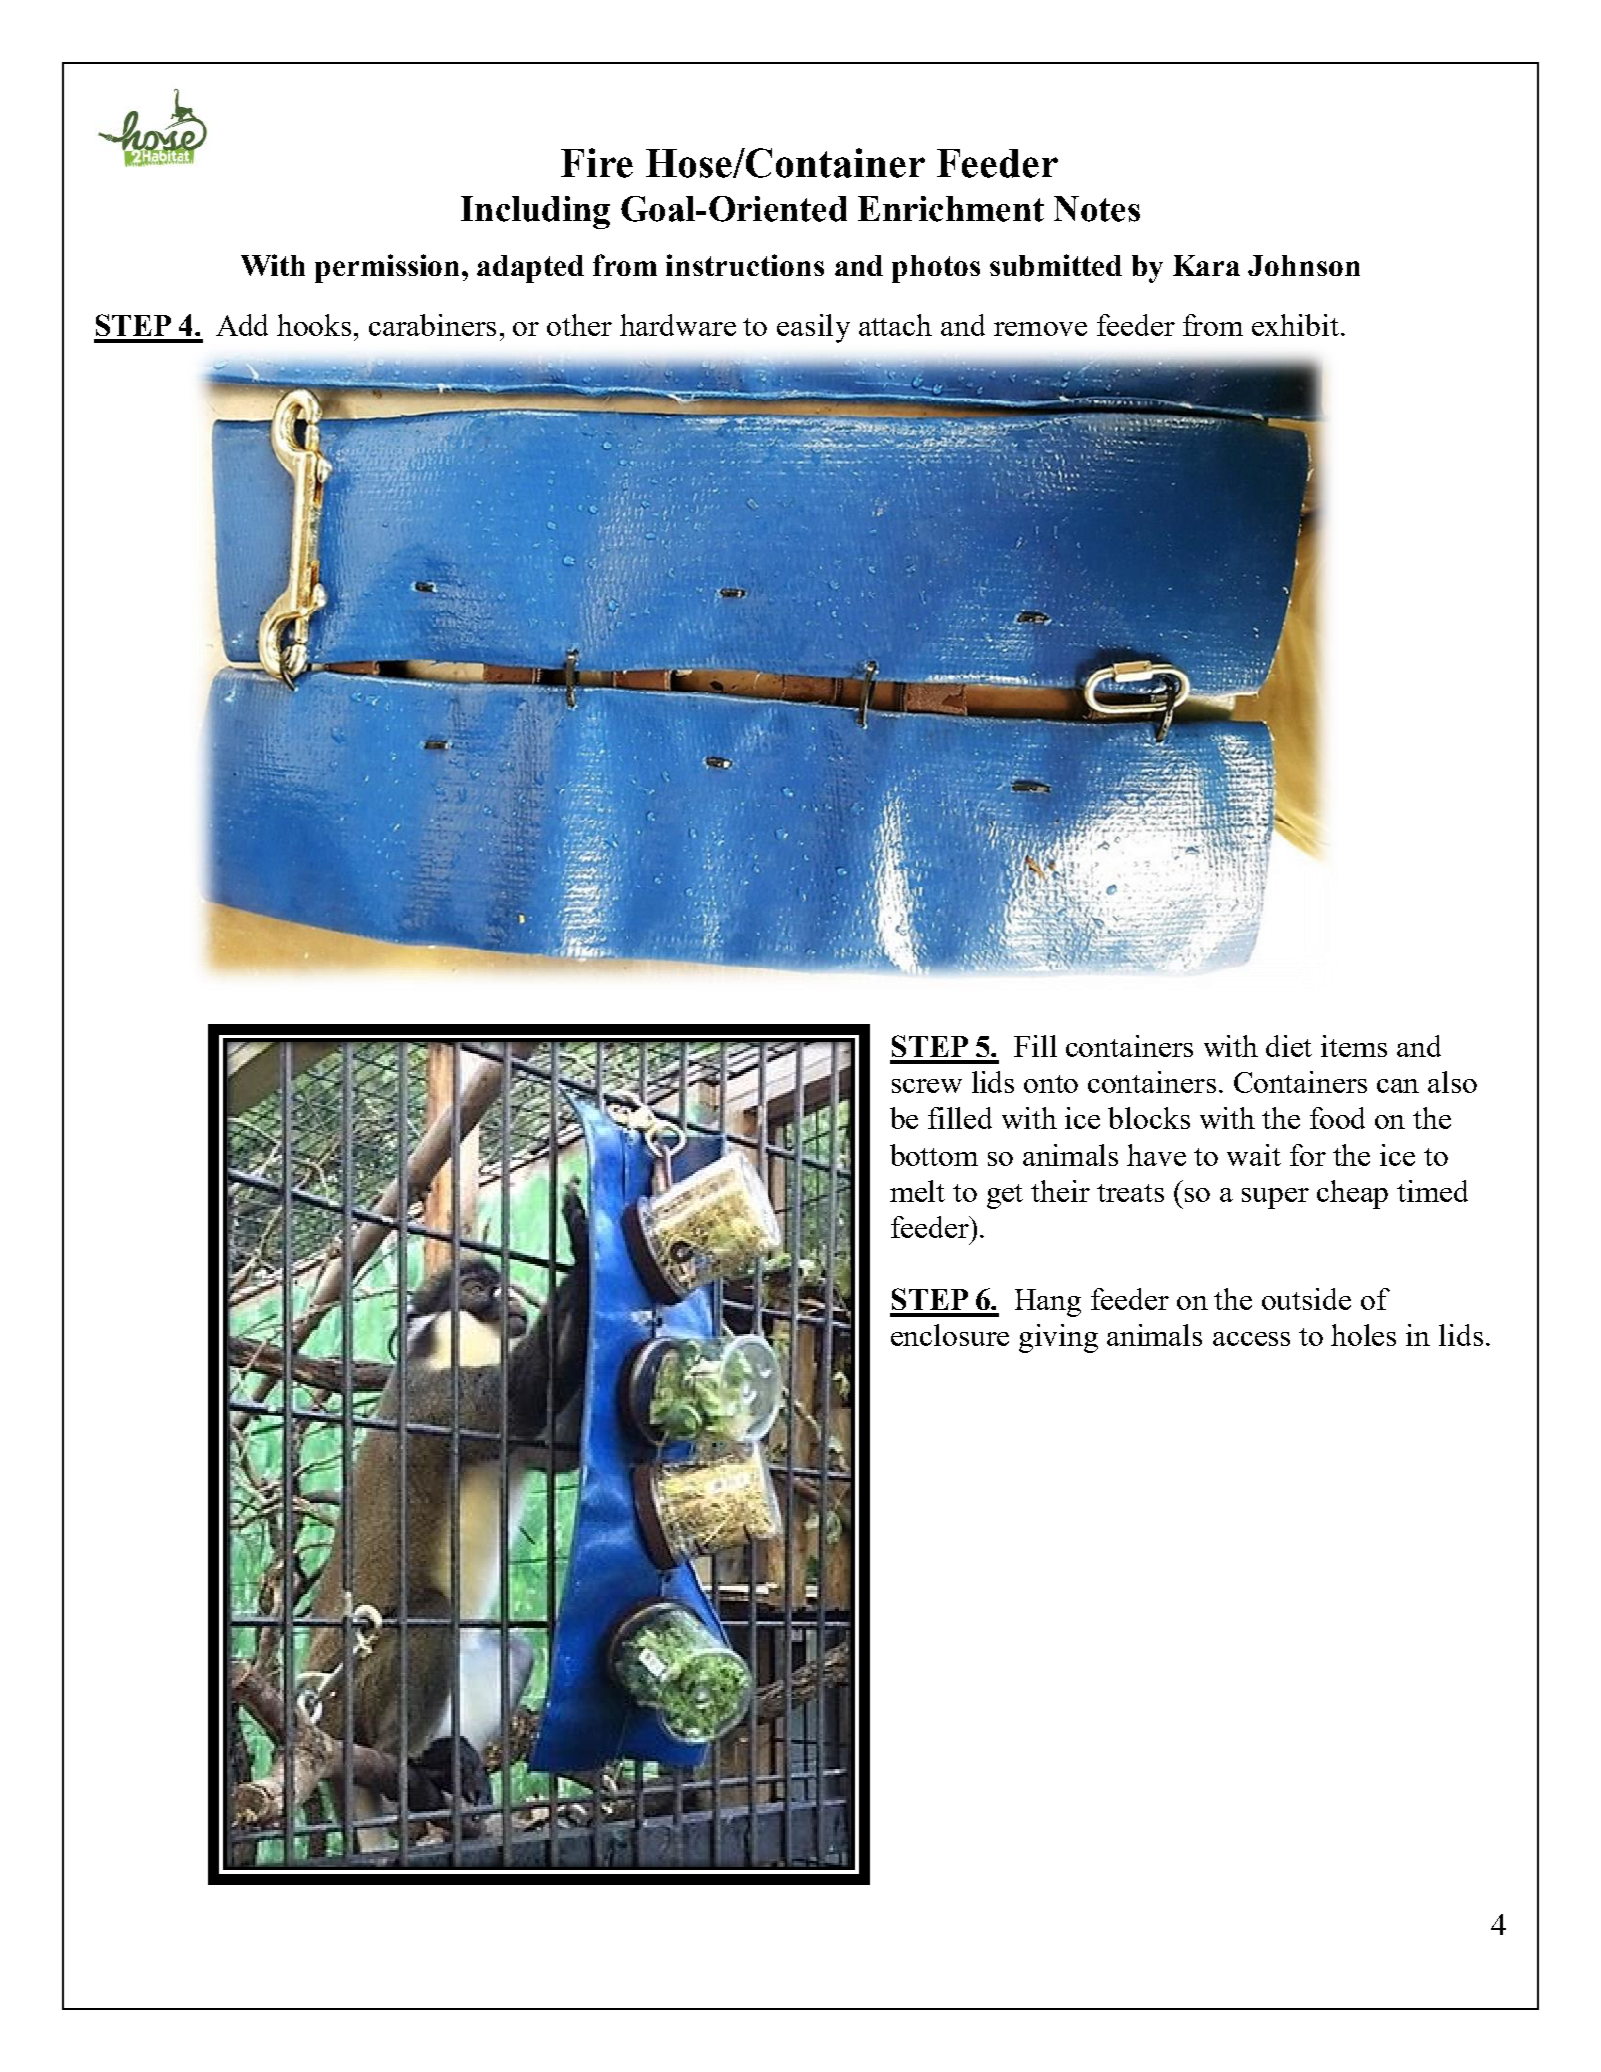  I want to click on Hang, so click(1048, 1303).
